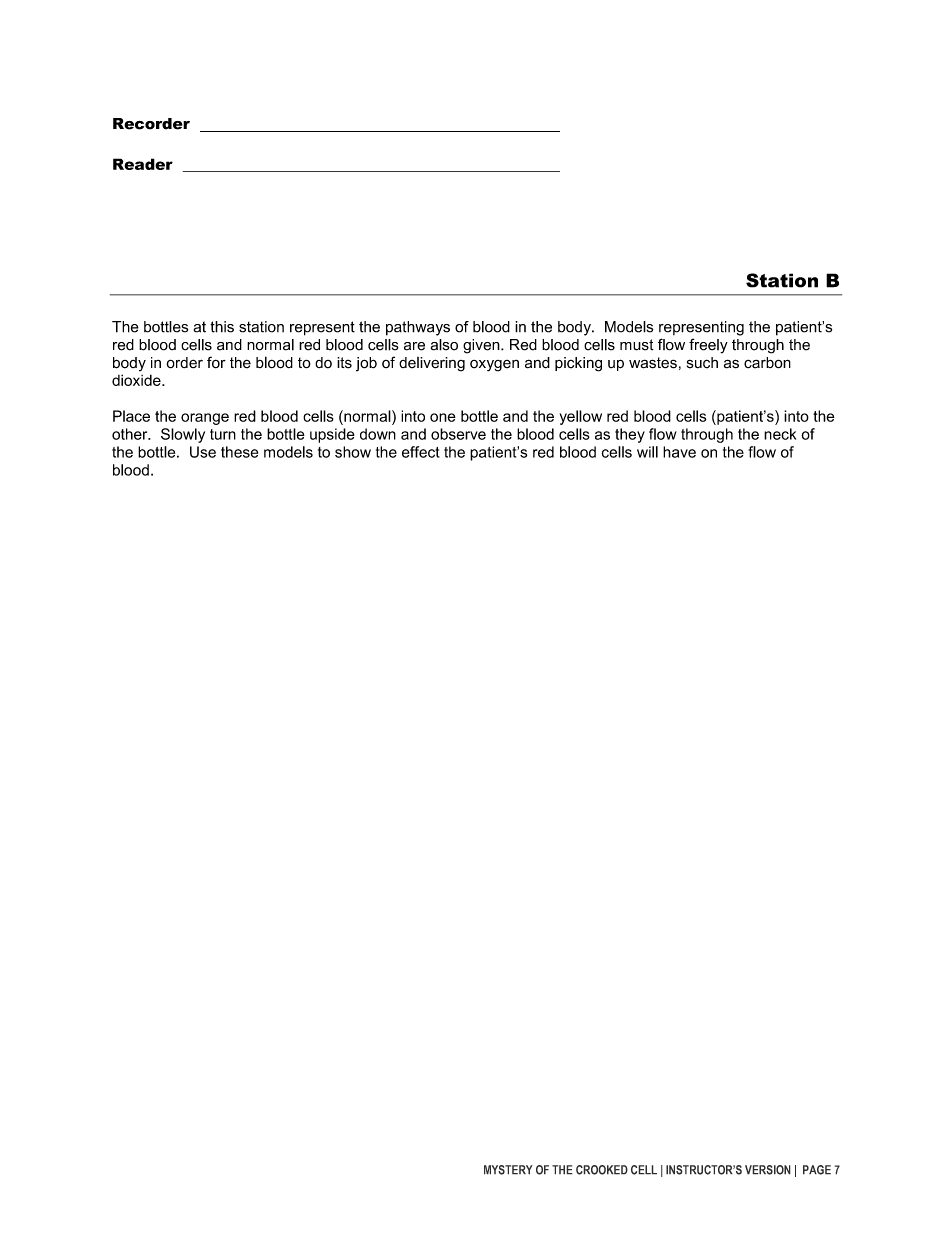  Describe the element at coordinates (768, 1170) in the image. I see `VERSION` at that location.
